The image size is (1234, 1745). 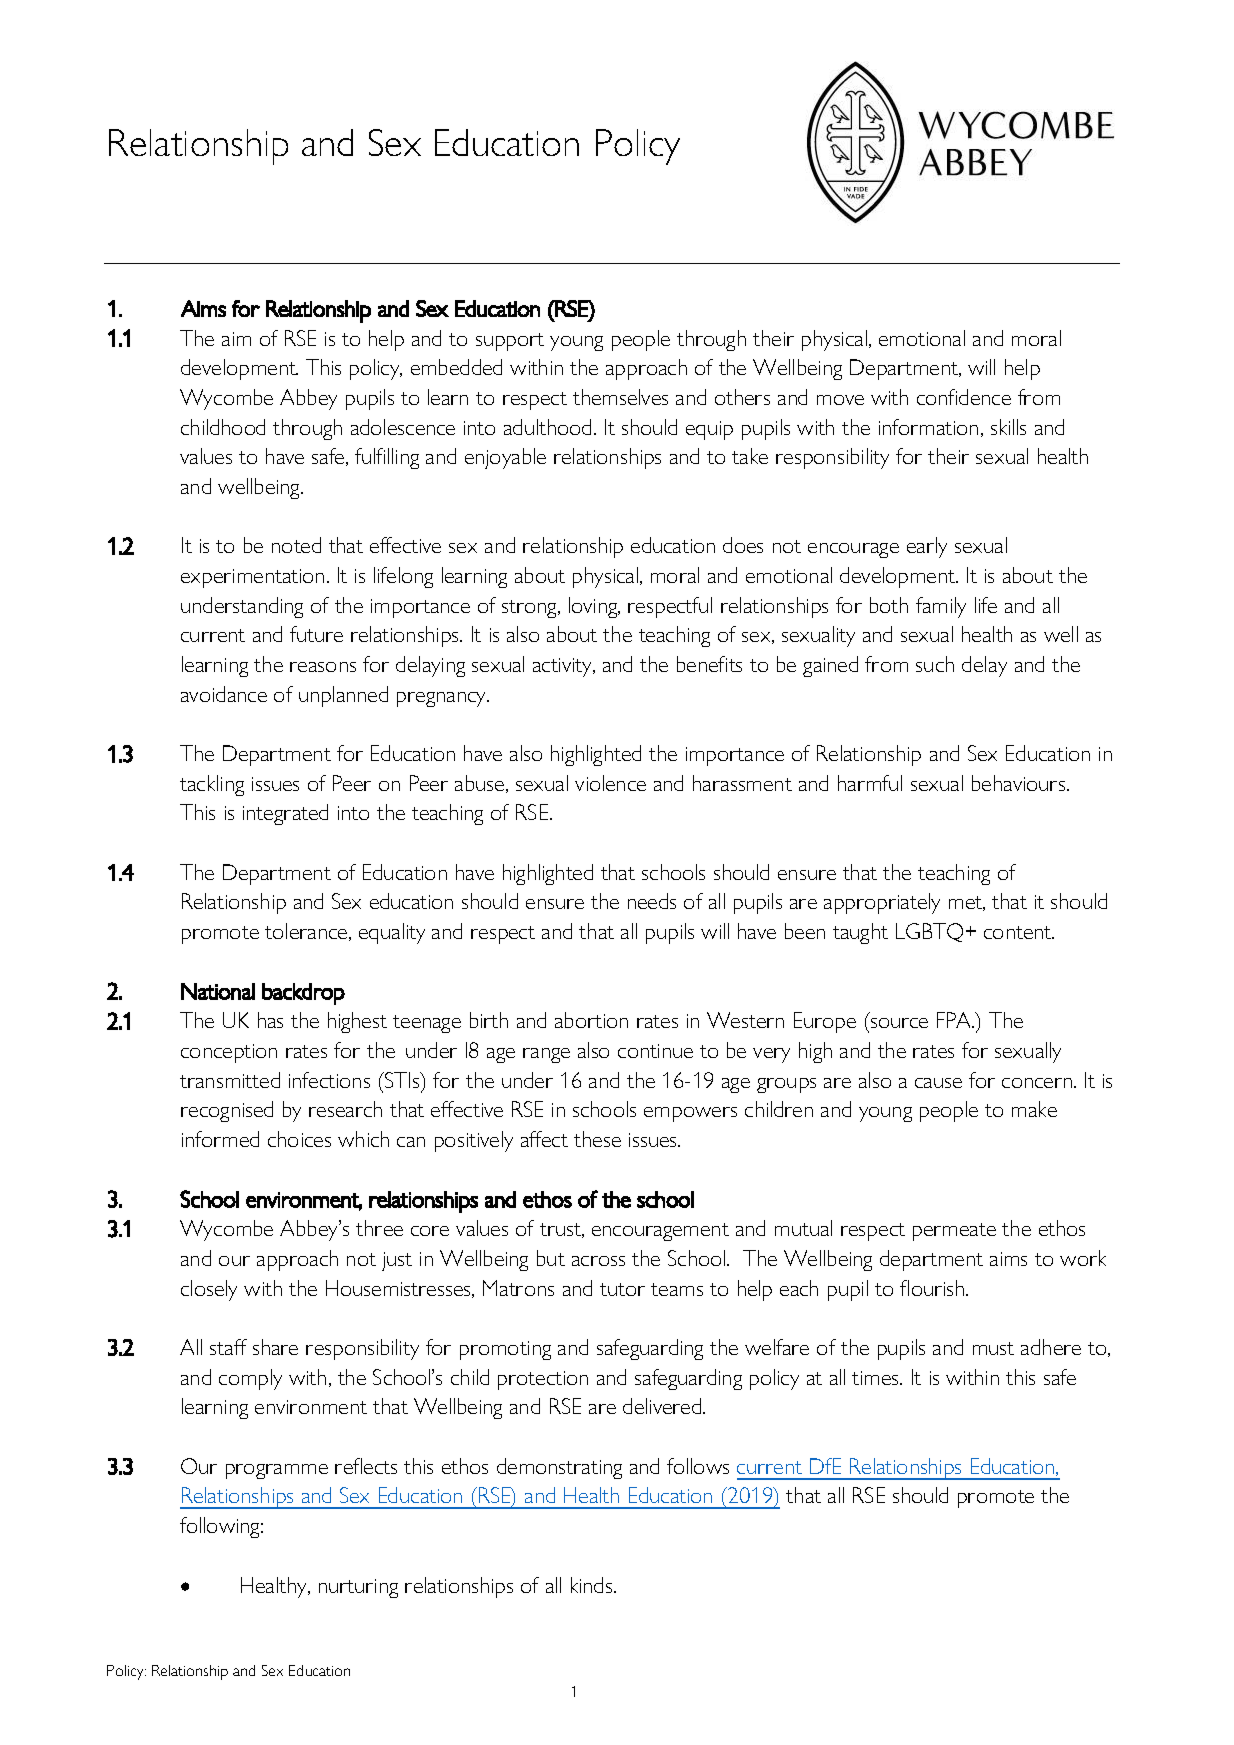 What do you see at coordinates (1019, 932) in the page?
I see `content` at bounding box center [1019, 932].
